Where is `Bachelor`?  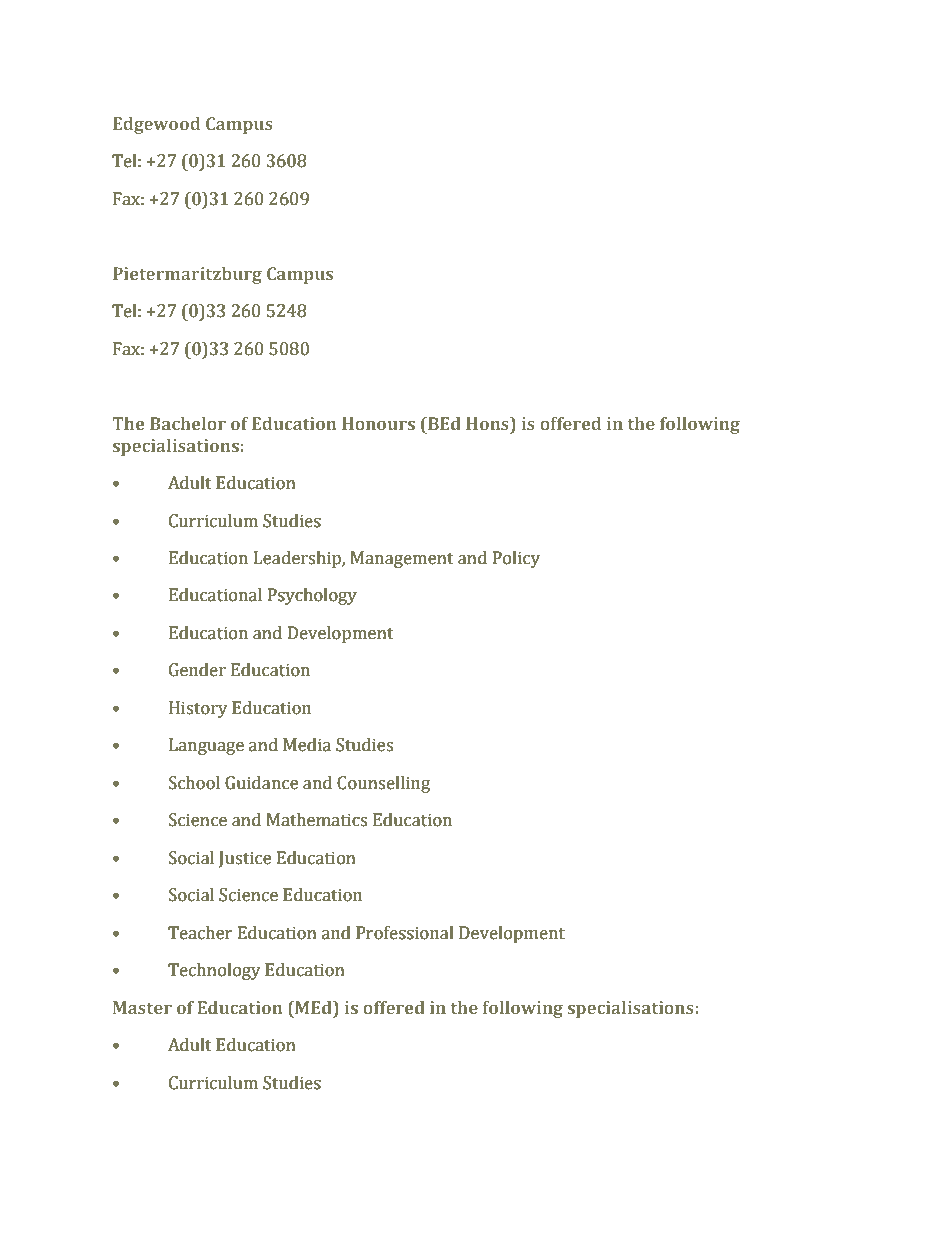
Bachelor is located at coordinates (188, 423).
